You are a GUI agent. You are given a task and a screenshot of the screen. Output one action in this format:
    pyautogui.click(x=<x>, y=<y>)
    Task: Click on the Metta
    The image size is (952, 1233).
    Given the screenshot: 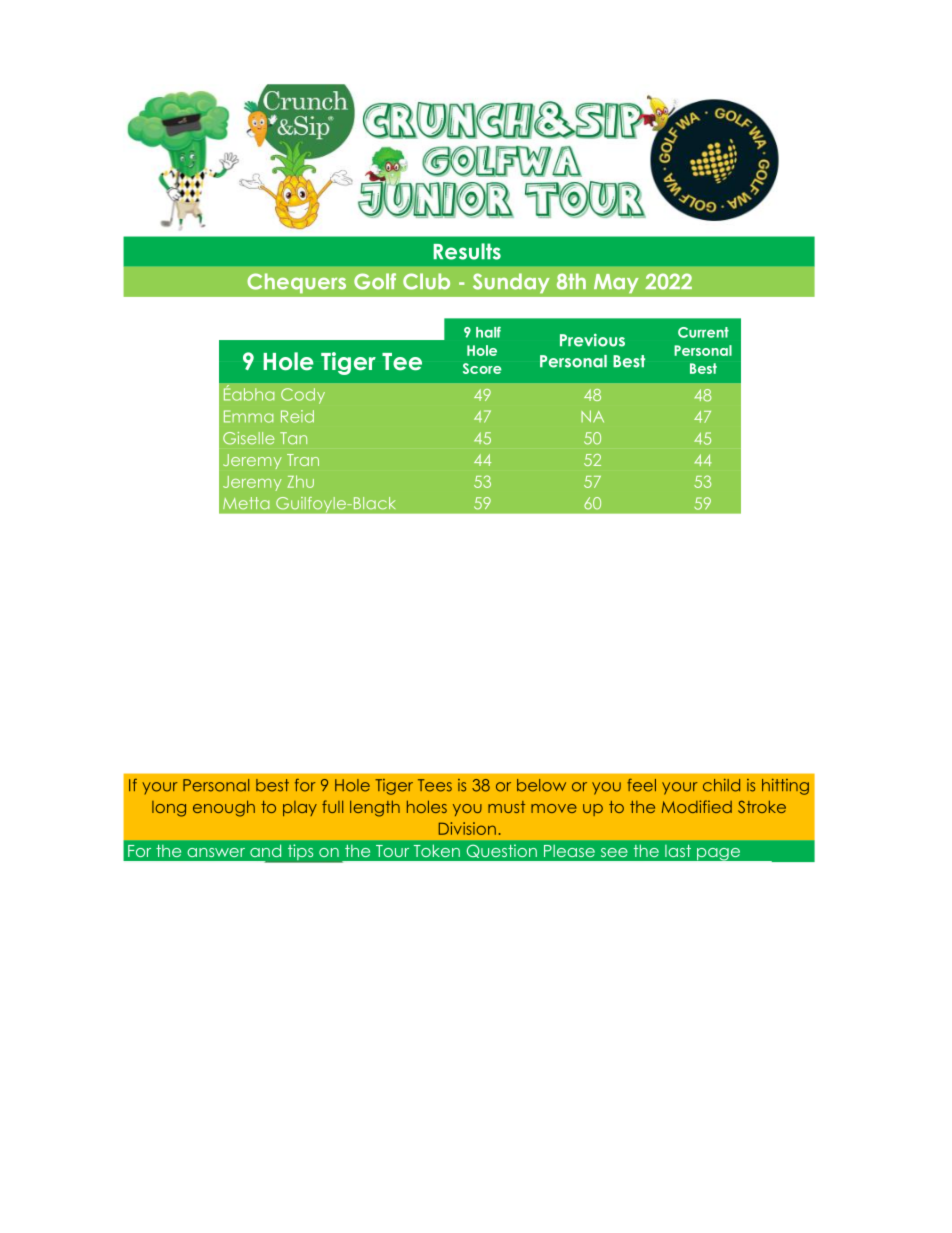 What is the action you would take?
    pyautogui.click(x=246, y=503)
